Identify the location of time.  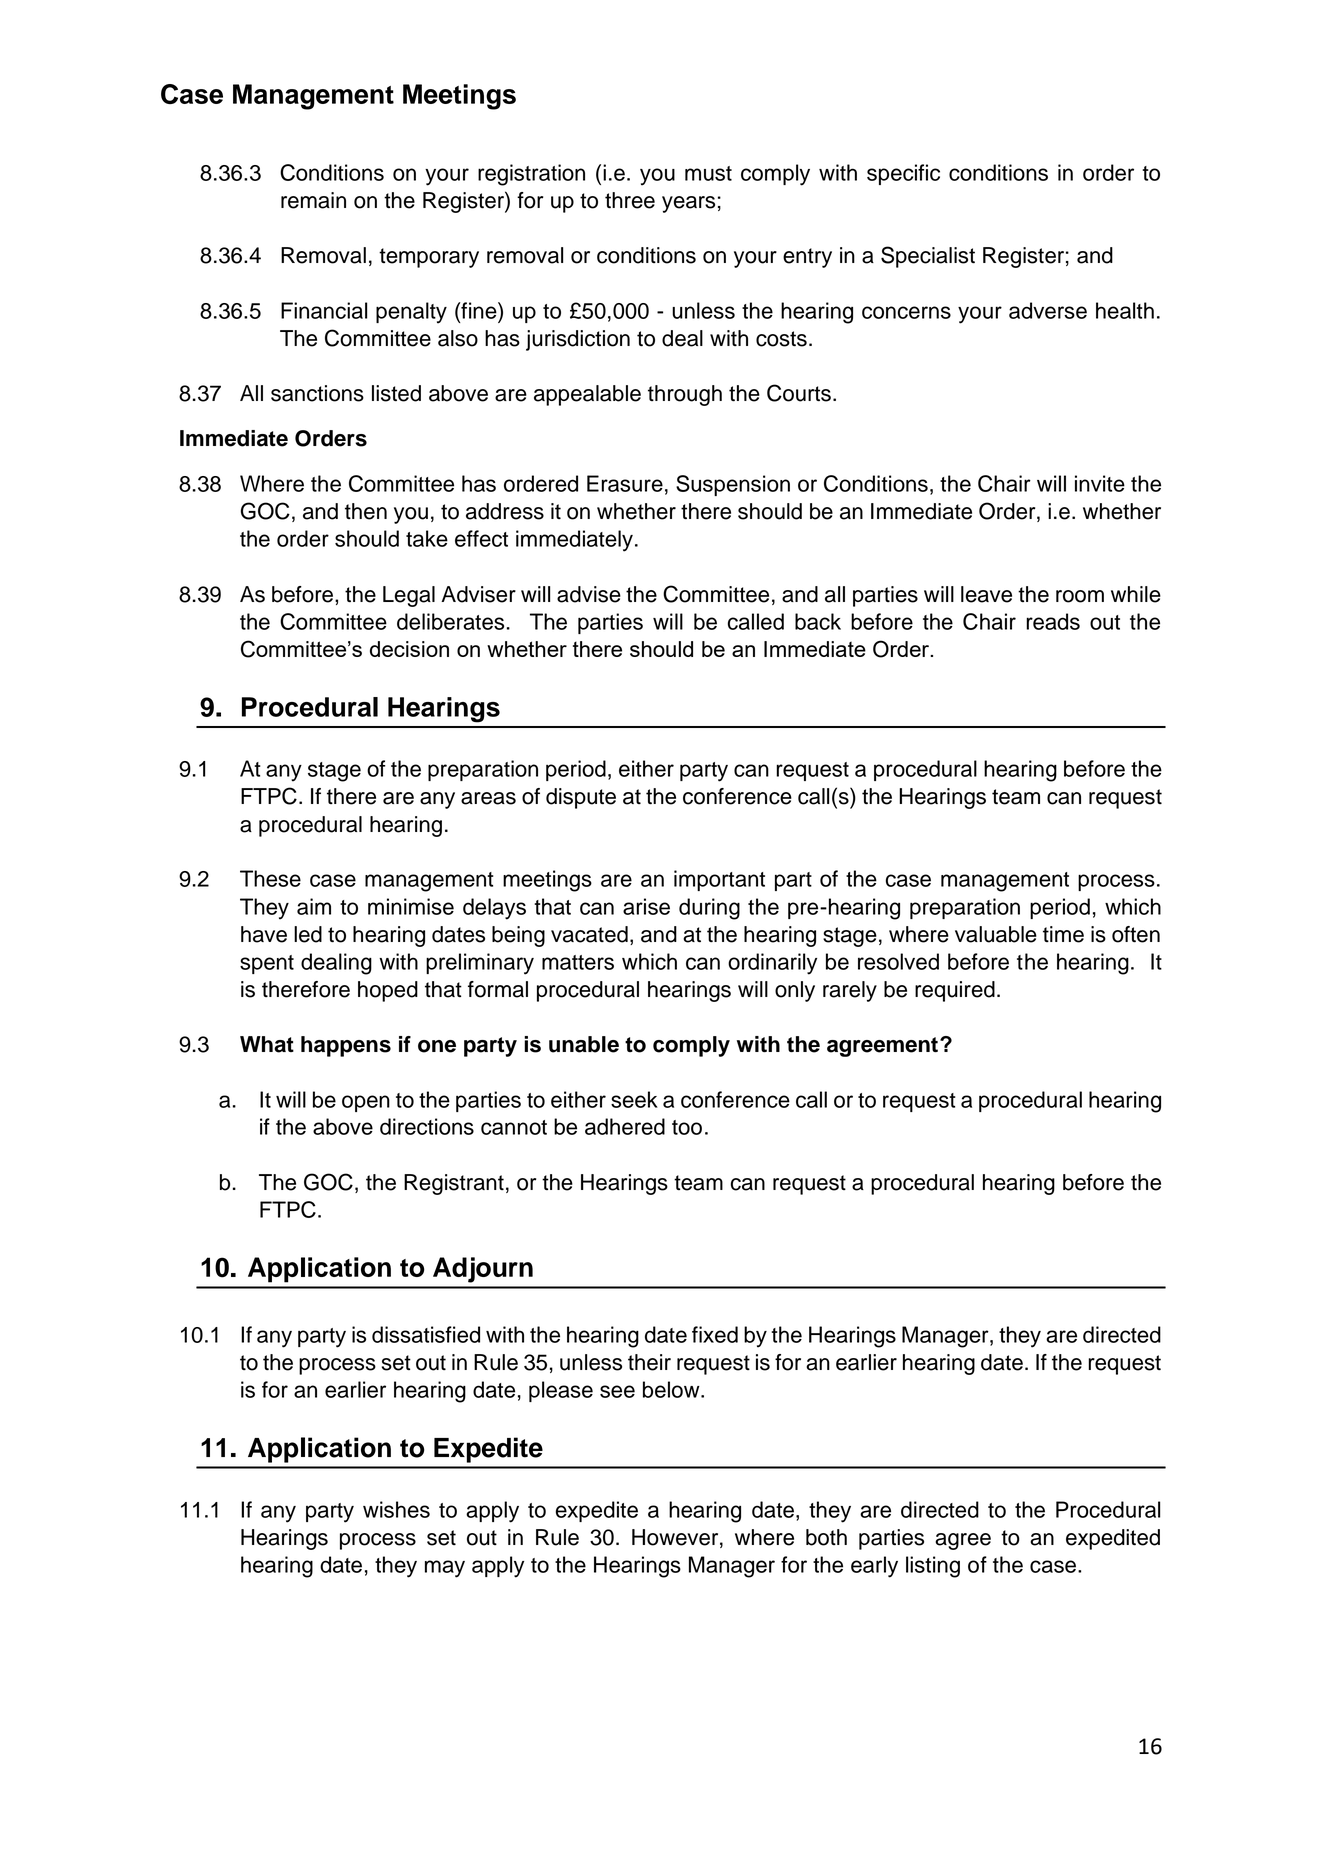
(1063, 934).
